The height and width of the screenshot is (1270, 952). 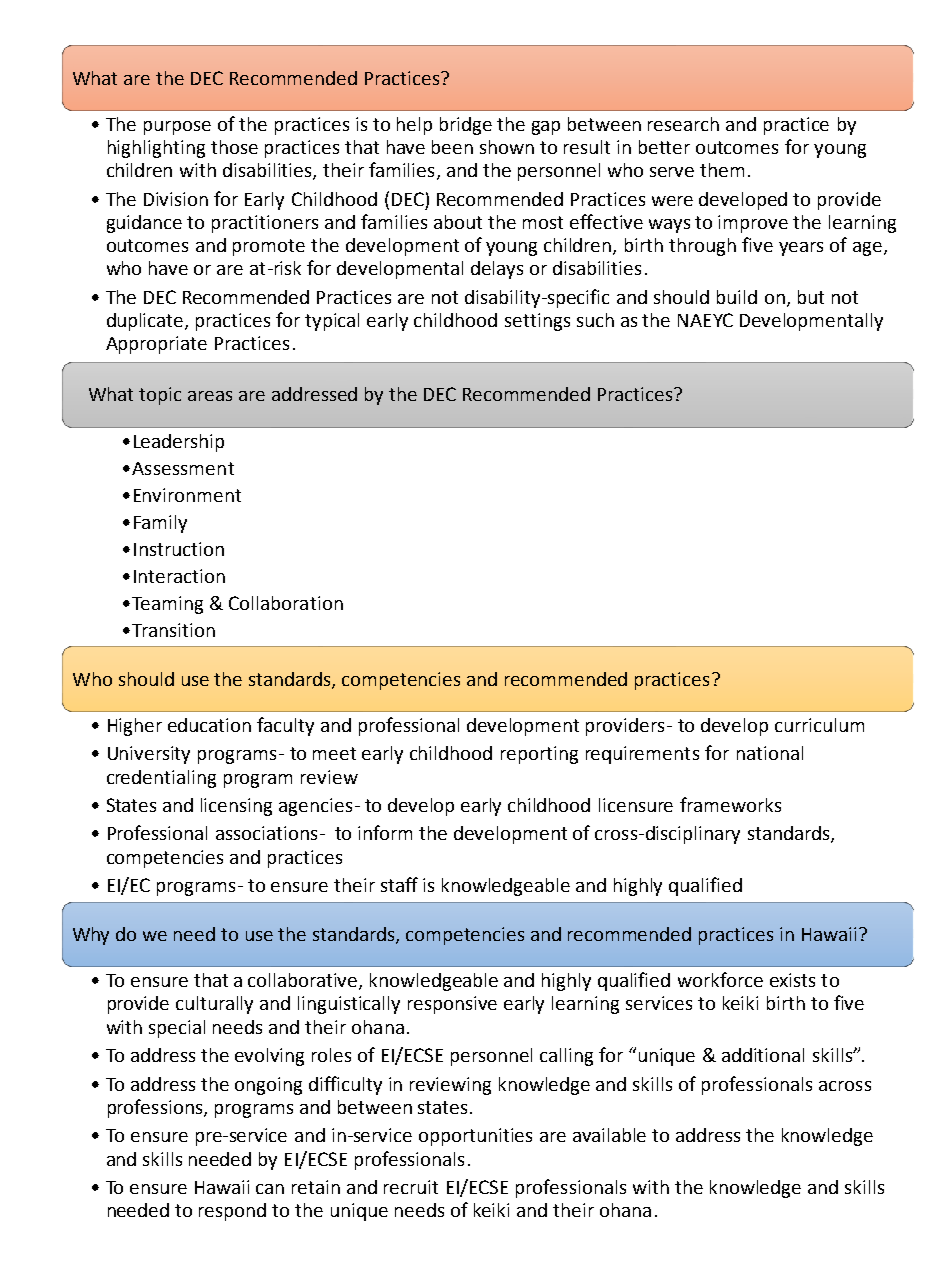 What do you see at coordinates (232, 1212) in the screenshot?
I see `respond` at bounding box center [232, 1212].
